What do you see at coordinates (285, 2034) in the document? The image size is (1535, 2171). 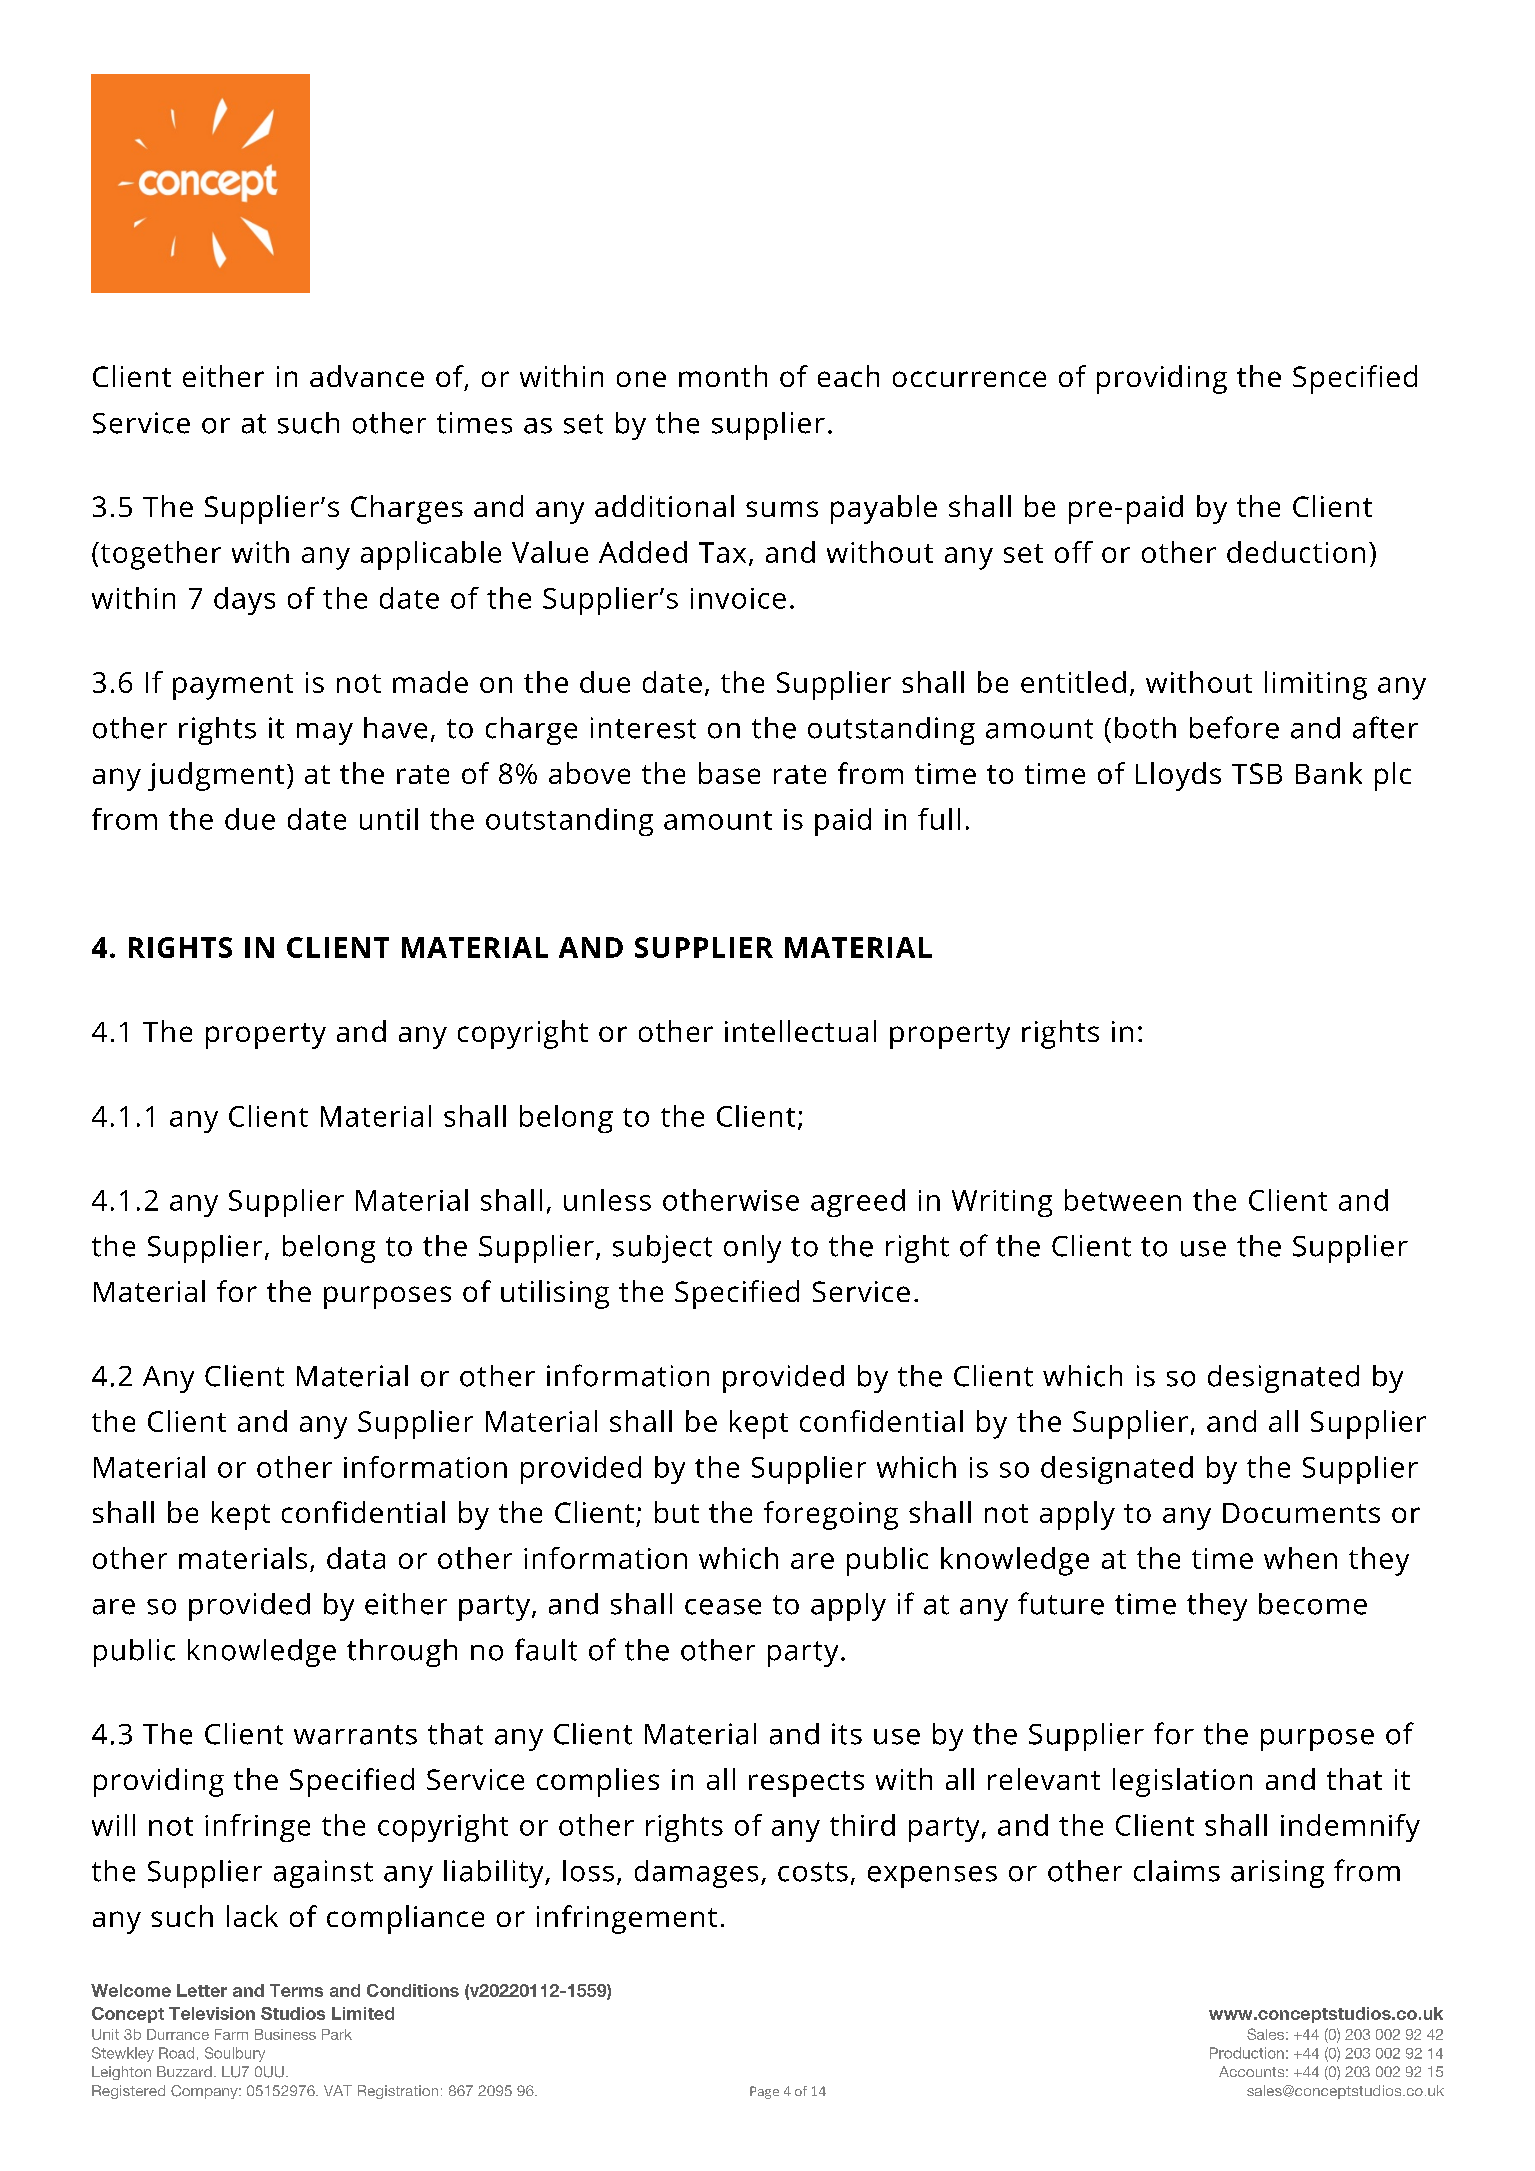 I see `Business` at bounding box center [285, 2034].
